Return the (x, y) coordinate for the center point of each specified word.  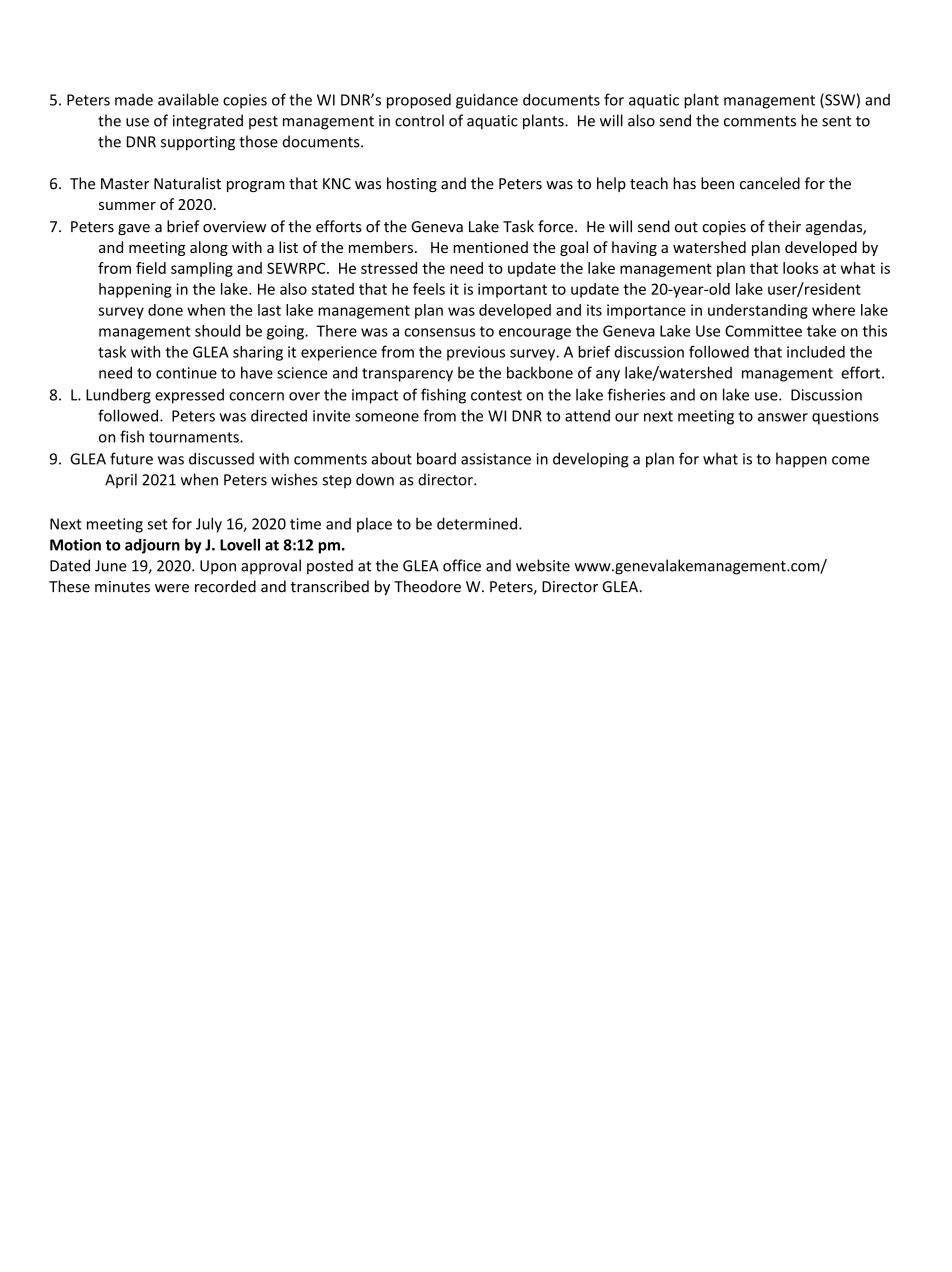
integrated (208, 122)
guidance (487, 101)
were (172, 588)
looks (800, 268)
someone (387, 417)
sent (836, 121)
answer (783, 417)
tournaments (195, 437)
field (151, 268)
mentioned (490, 247)
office (462, 565)
